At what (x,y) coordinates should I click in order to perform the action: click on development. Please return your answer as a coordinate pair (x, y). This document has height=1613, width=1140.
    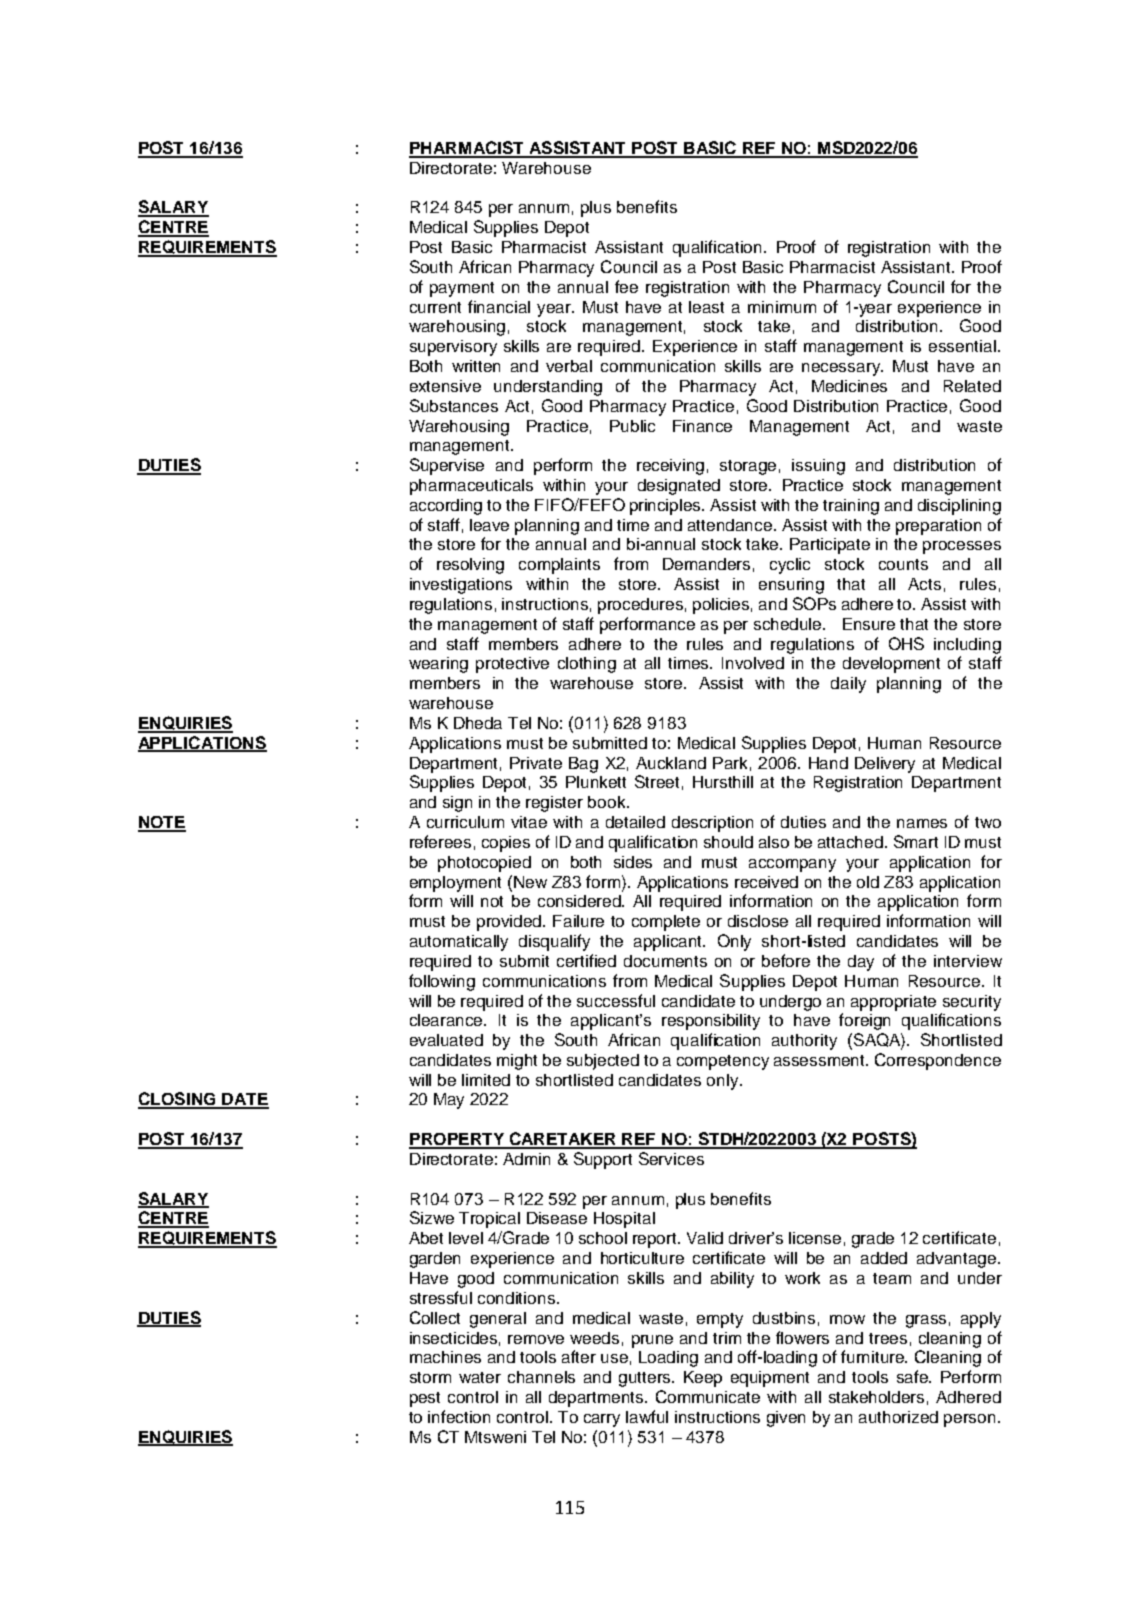
    Looking at the image, I should click on (891, 665).
